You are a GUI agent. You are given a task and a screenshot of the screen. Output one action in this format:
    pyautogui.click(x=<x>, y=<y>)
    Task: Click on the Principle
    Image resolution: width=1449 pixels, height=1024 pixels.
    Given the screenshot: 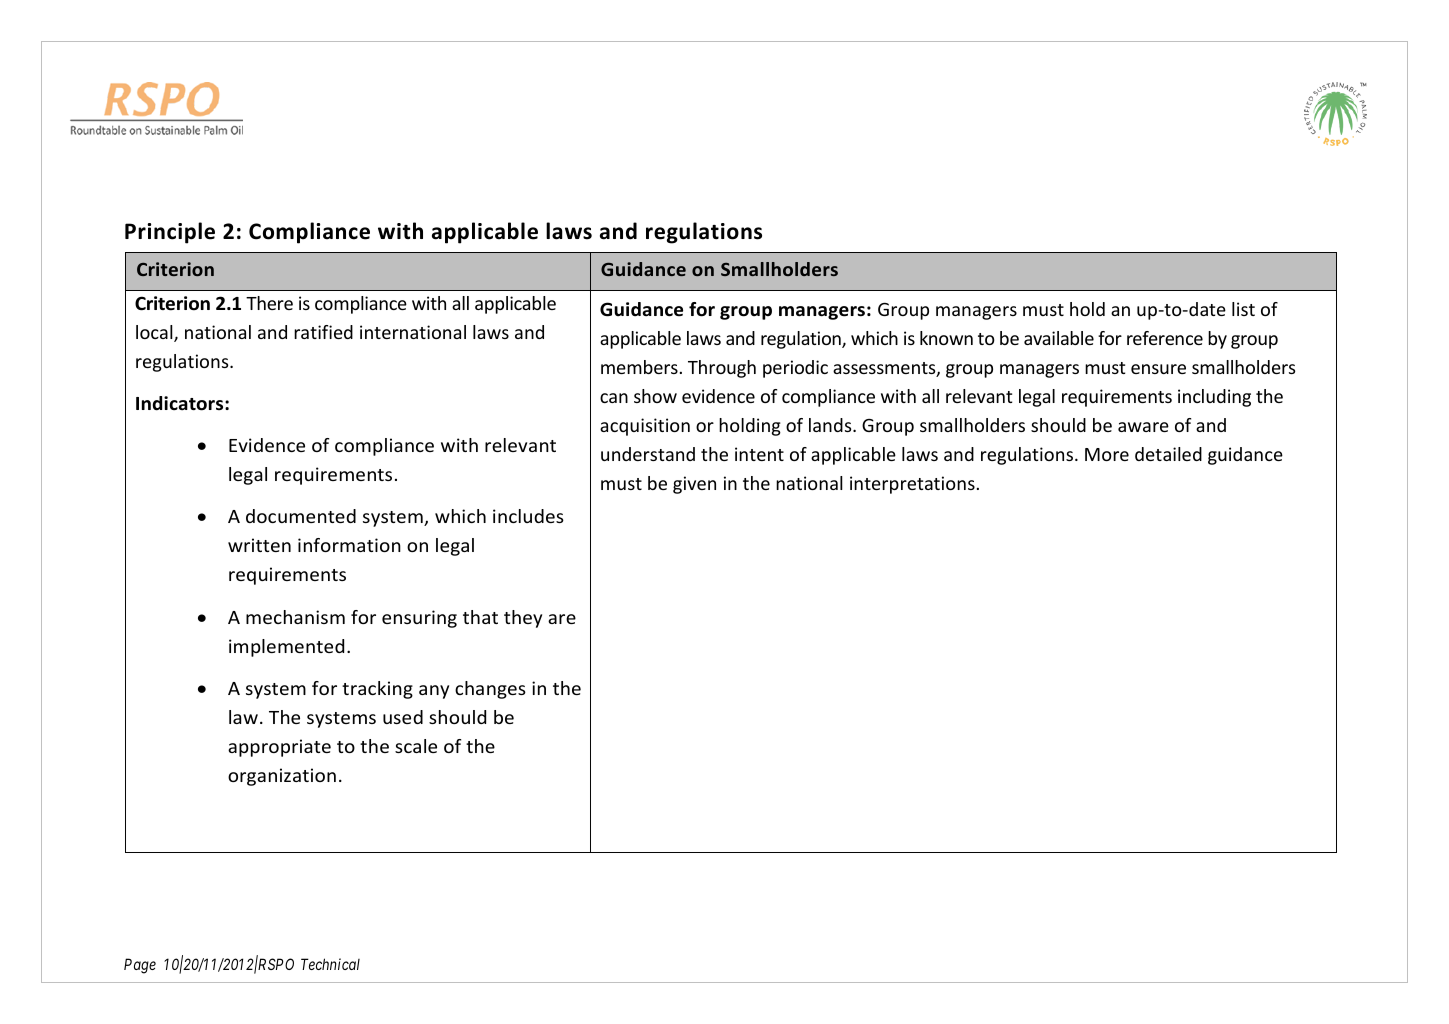 What is the action you would take?
    pyautogui.click(x=170, y=233)
